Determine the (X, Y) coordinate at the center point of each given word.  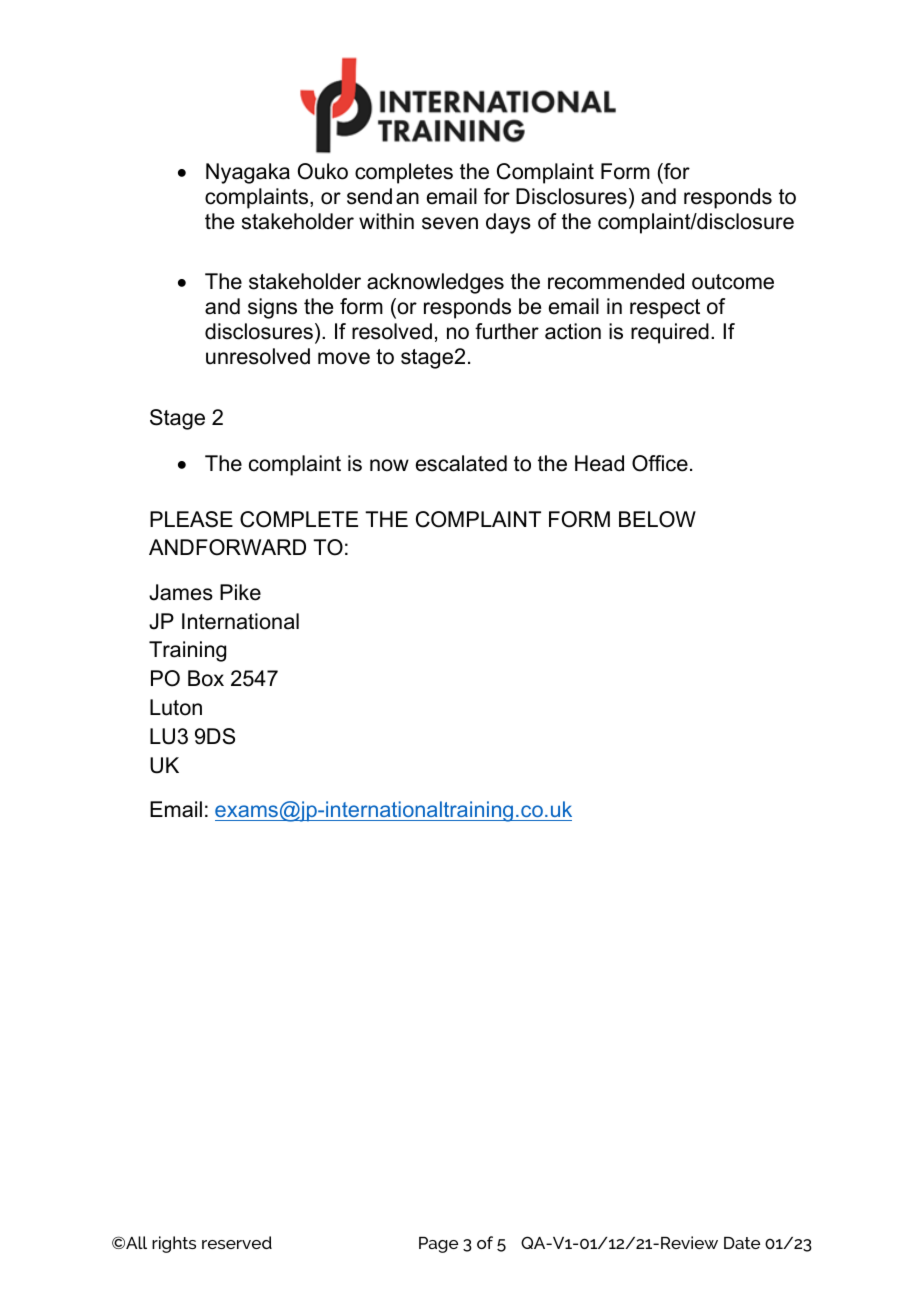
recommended (616, 281)
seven (450, 223)
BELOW (657, 519)
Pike (240, 592)
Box (206, 678)
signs (272, 308)
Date (742, 1243)
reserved (237, 1242)
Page (438, 1245)
